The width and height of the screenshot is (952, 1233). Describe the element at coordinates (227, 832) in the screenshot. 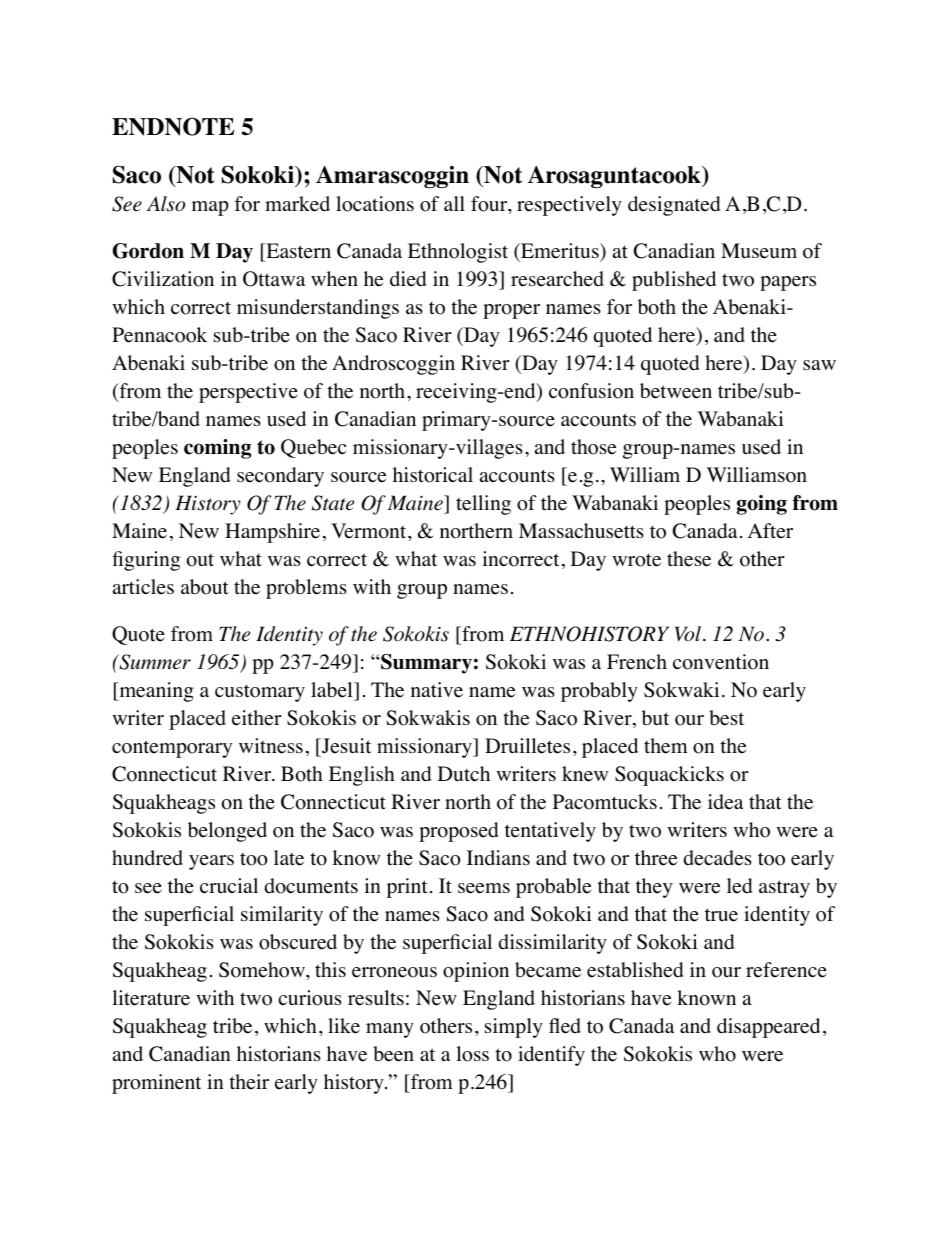

I see `belonged` at that location.
